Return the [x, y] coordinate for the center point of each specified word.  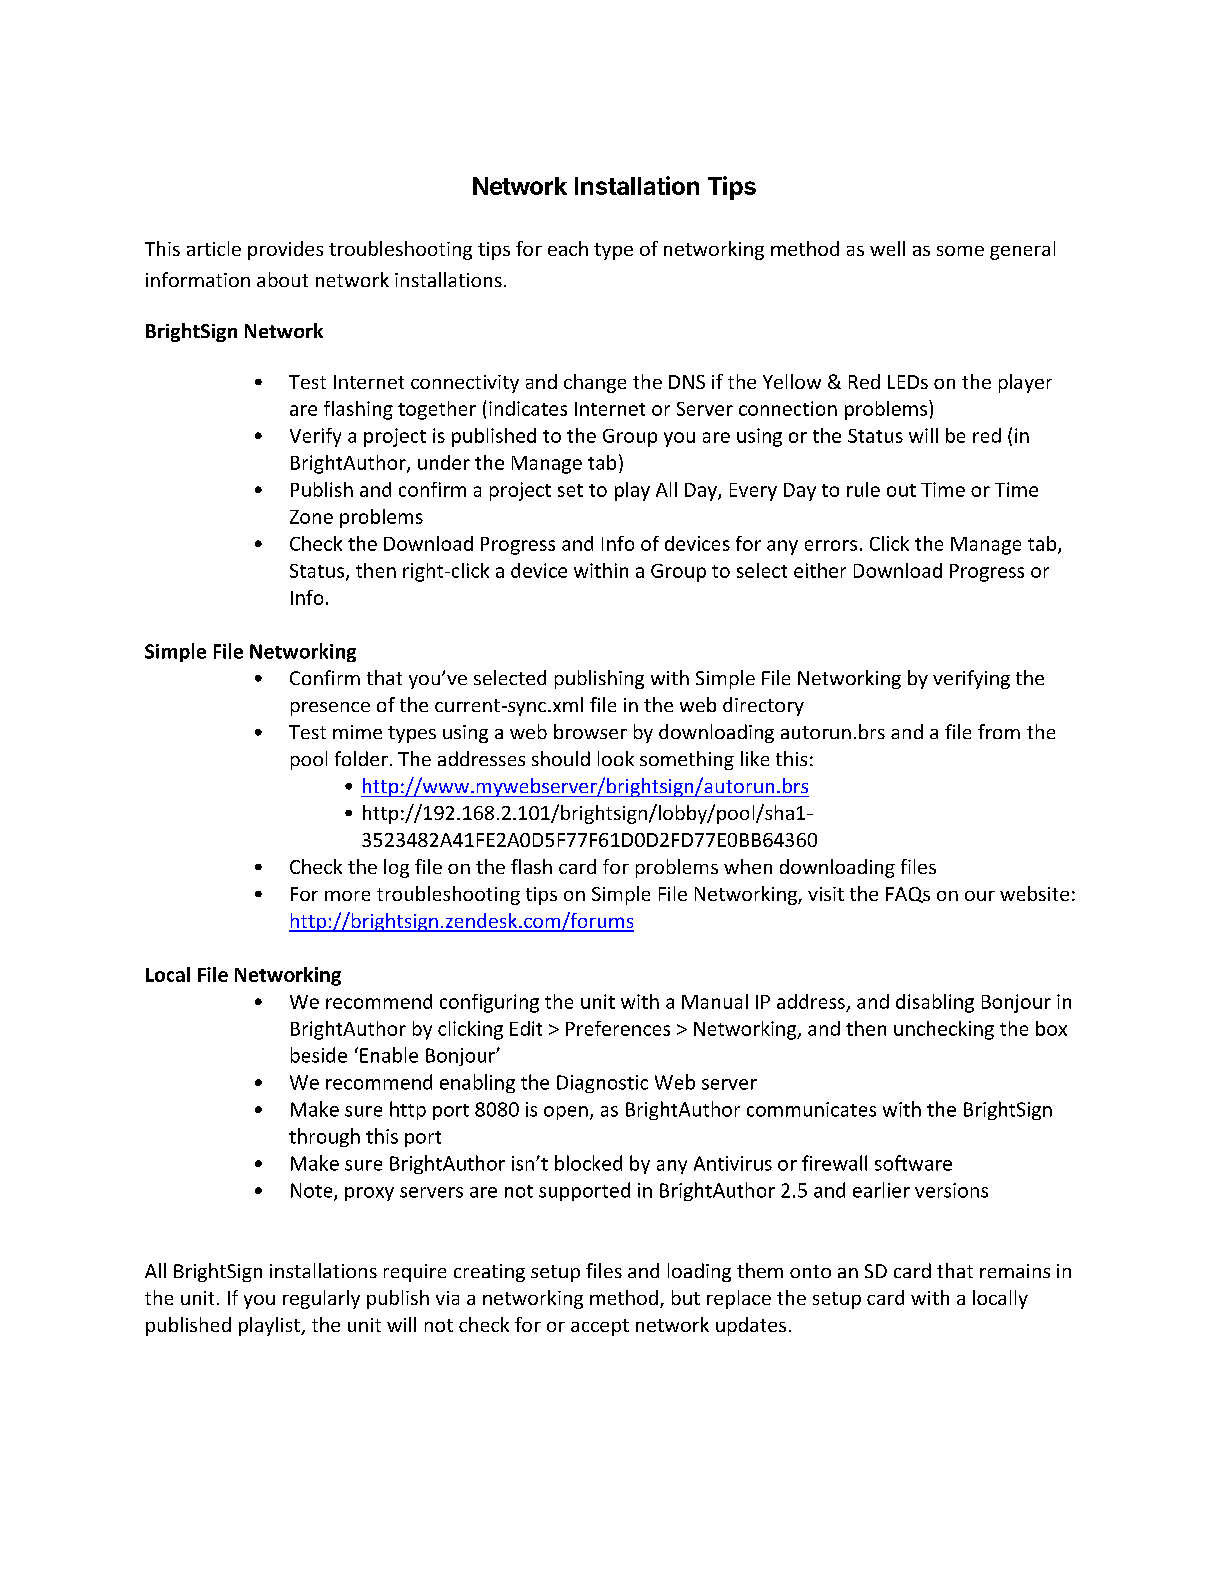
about [282, 279]
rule [863, 489]
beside [319, 1055]
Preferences [618, 1028]
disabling [935, 1003]
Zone [311, 517]
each [568, 248]
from [999, 731]
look [616, 758]
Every [753, 492]
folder [361, 758]
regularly [321, 1299]
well [887, 248]
